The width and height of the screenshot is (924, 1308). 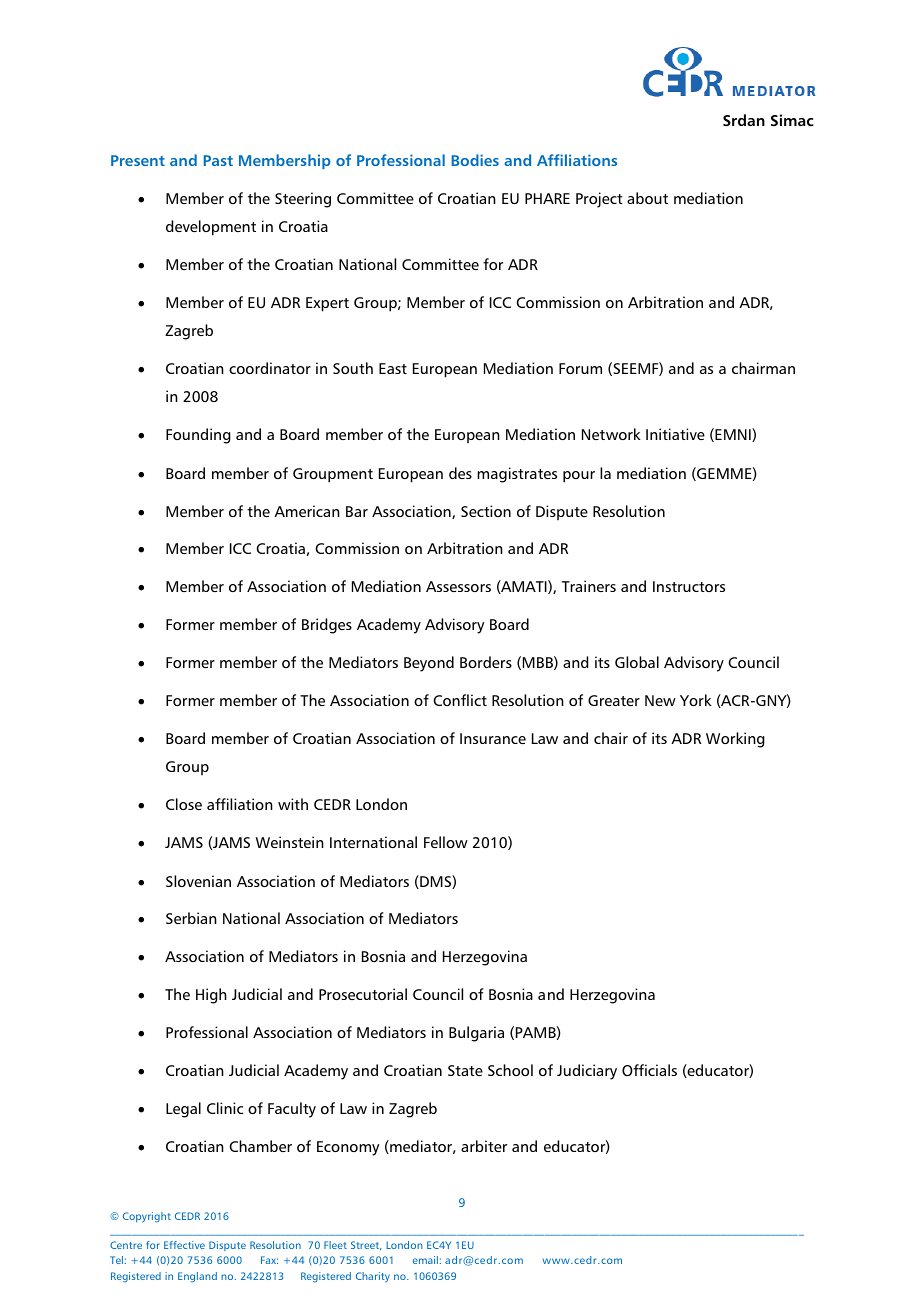 What do you see at coordinates (476, 1034) in the screenshot?
I see `Bulgaria` at bounding box center [476, 1034].
